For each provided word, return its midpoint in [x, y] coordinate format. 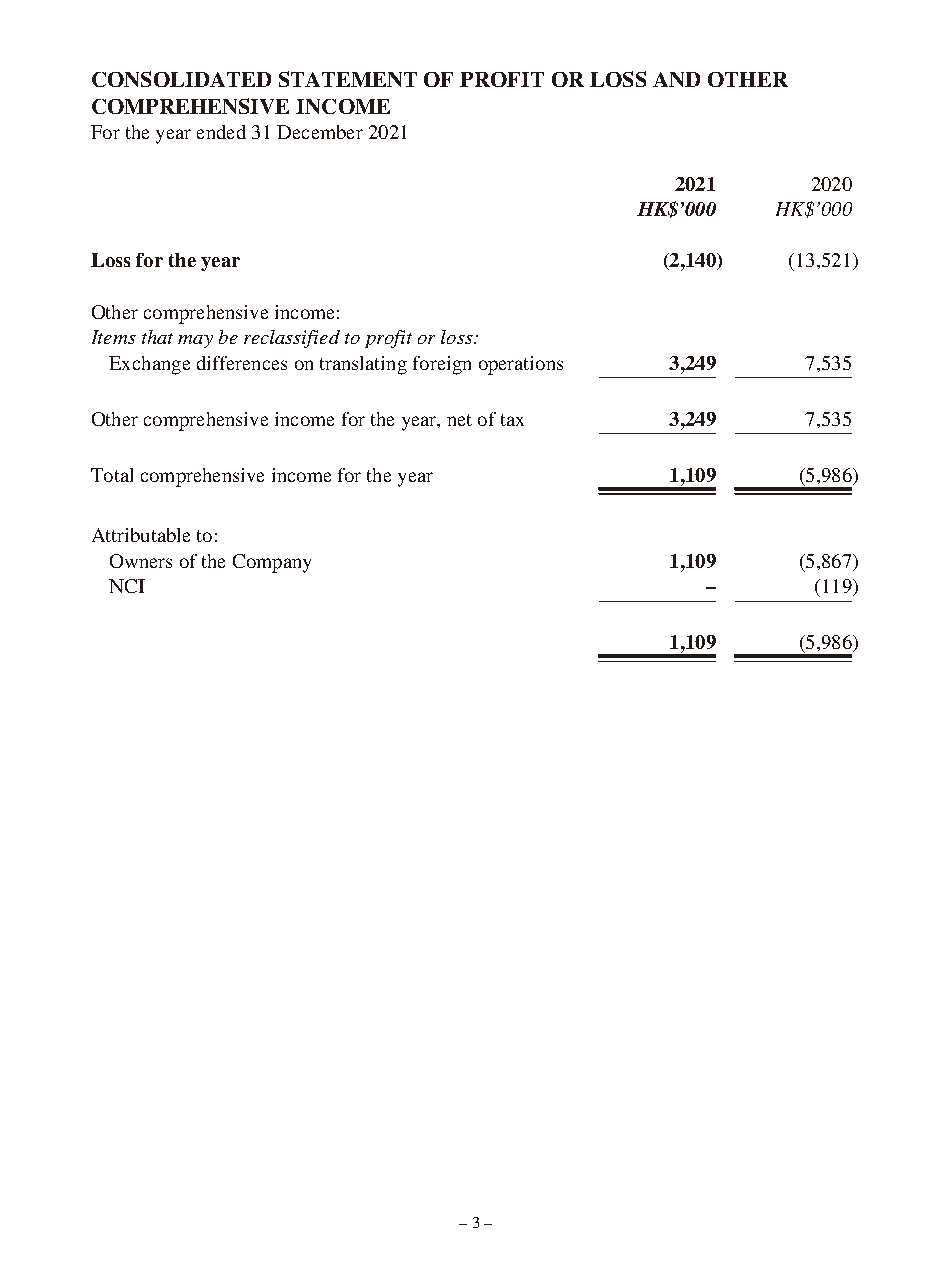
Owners [141, 561]
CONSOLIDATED [181, 79]
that [157, 337]
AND [676, 79]
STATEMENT [348, 79]
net [459, 420]
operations [521, 365]
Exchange [149, 365]
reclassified [292, 339]
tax [512, 420]
